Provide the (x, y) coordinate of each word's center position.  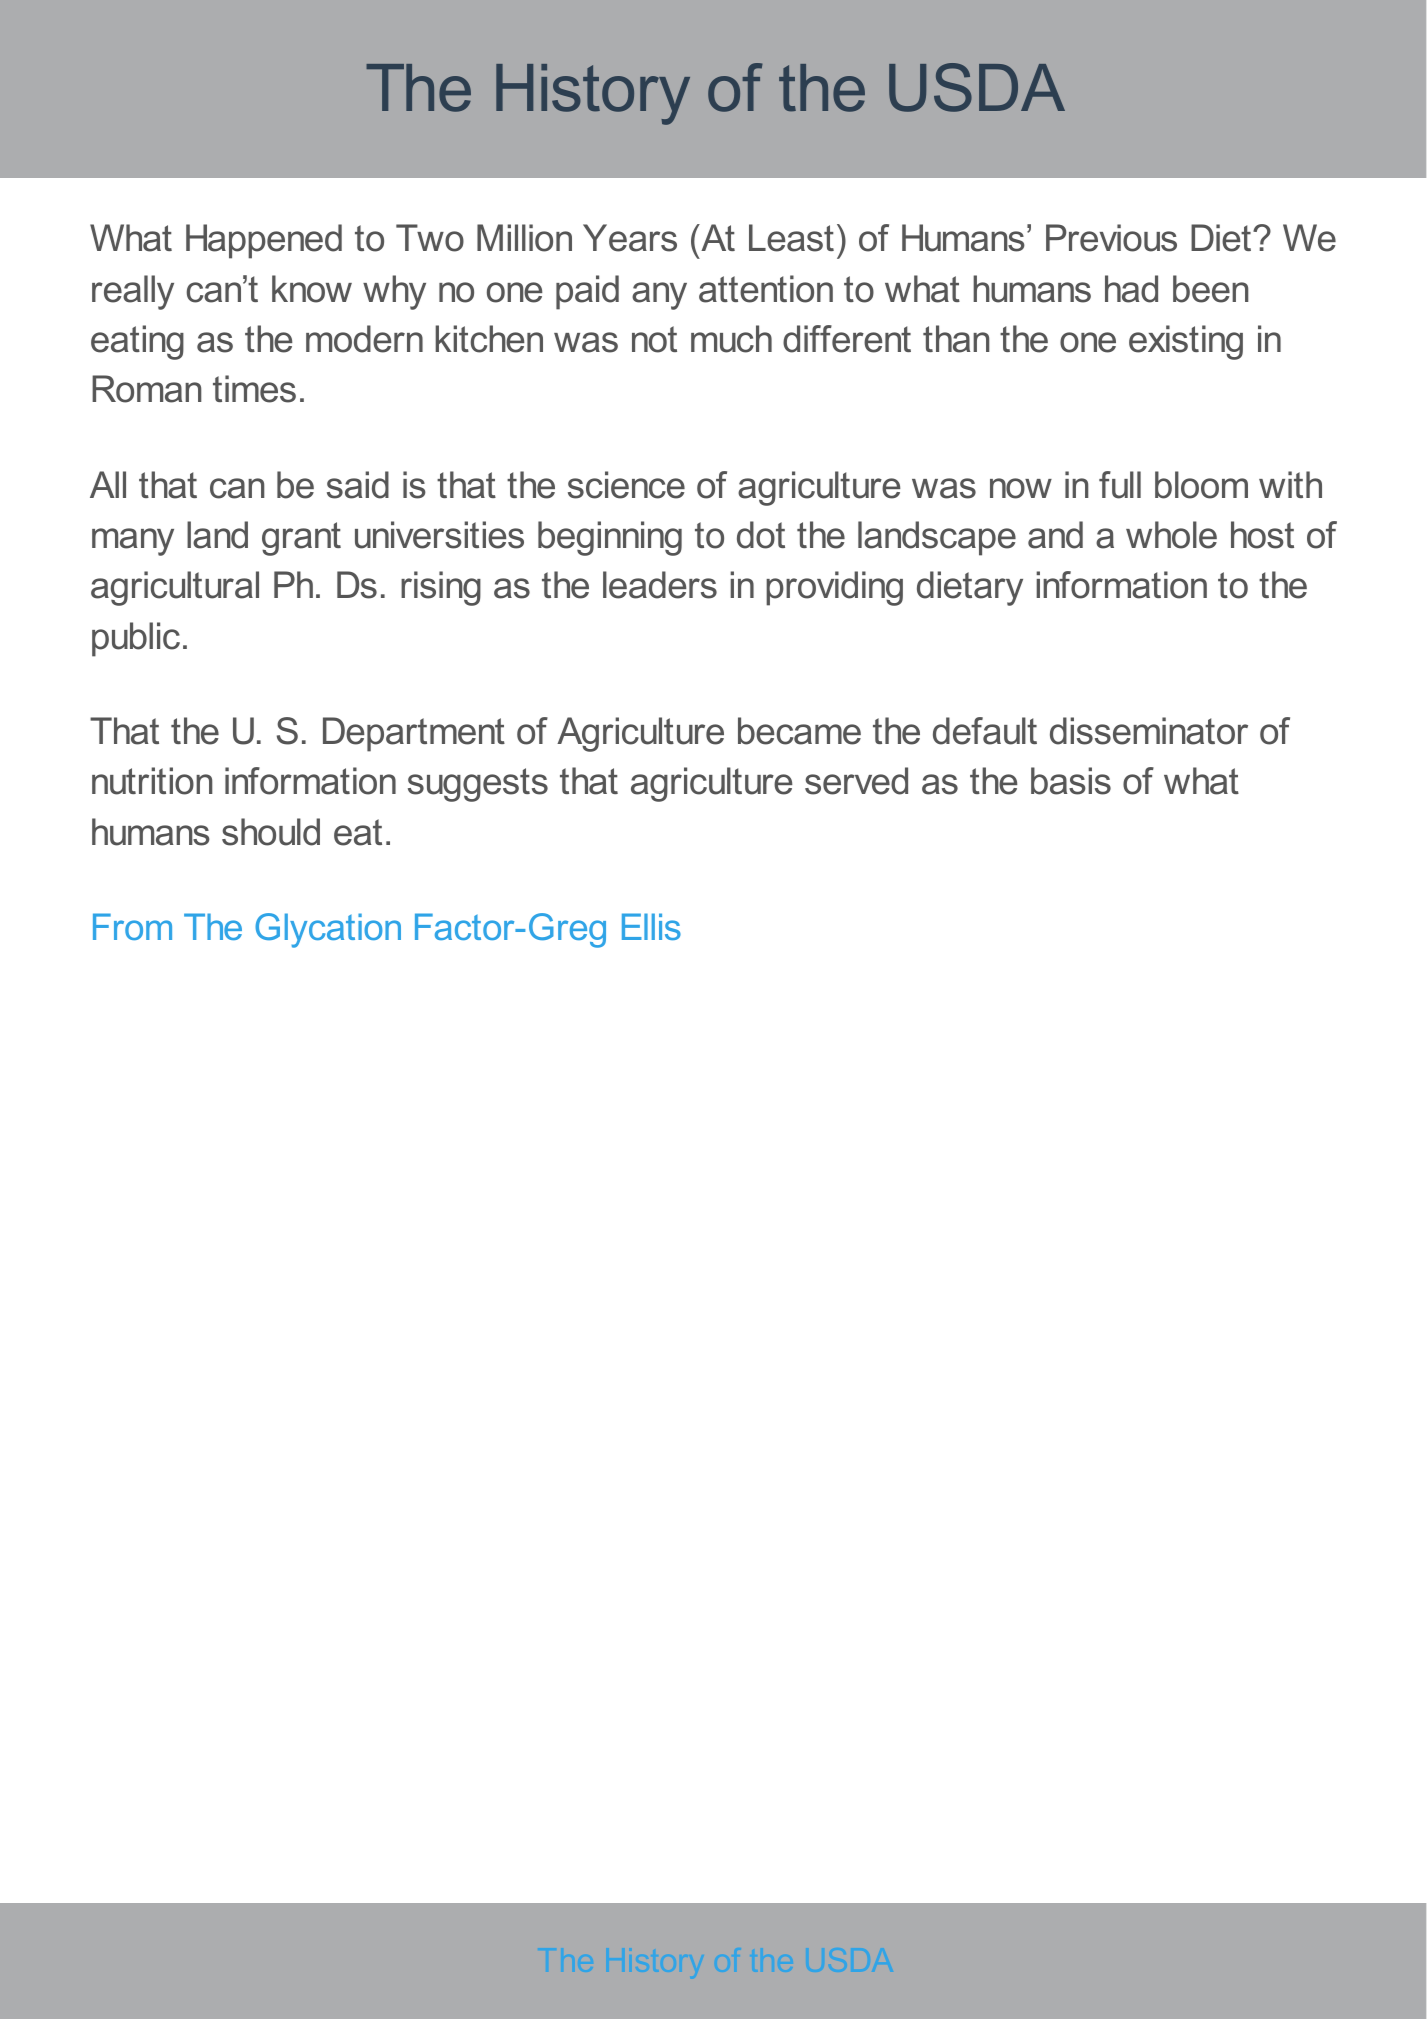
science (626, 485)
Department (414, 734)
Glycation (328, 930)
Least (791, 238)
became (799, 731)
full (1120, 485)
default (985, 731)
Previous (1111, 238)
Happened (264, 241)
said (358, 485)
